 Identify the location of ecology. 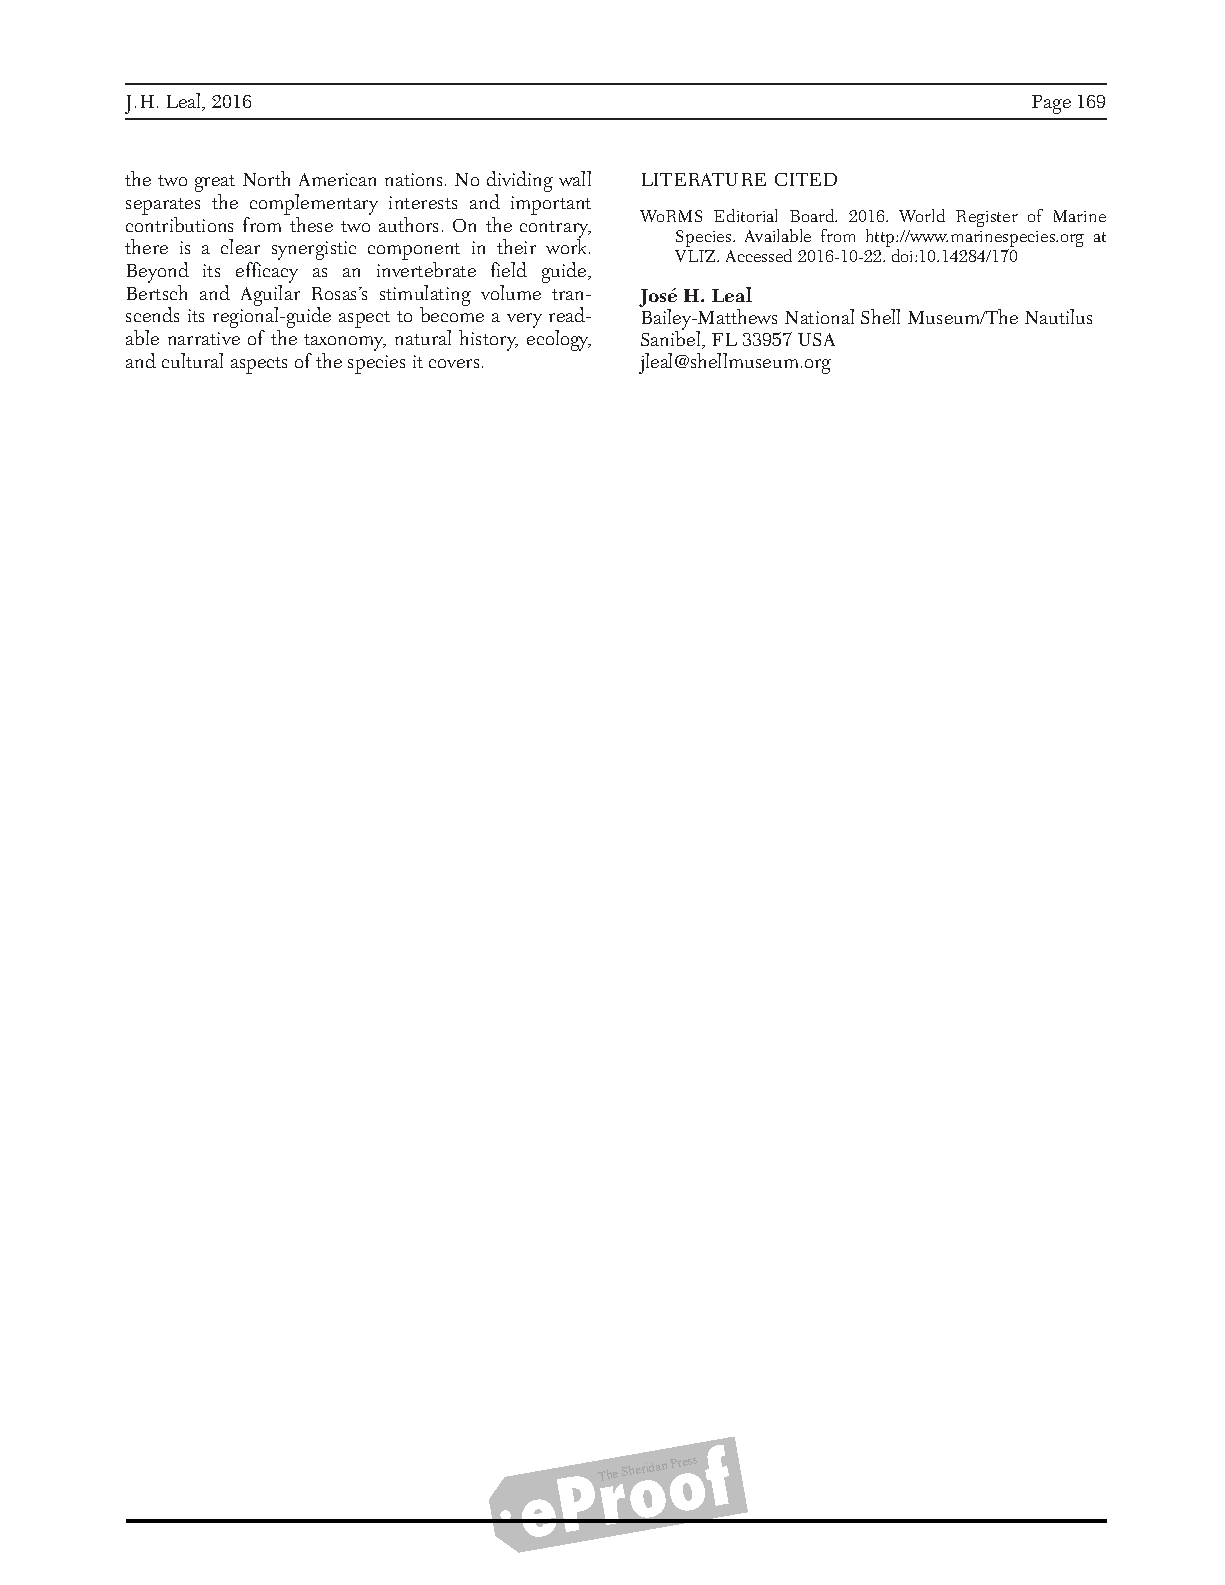
(559, 340).
